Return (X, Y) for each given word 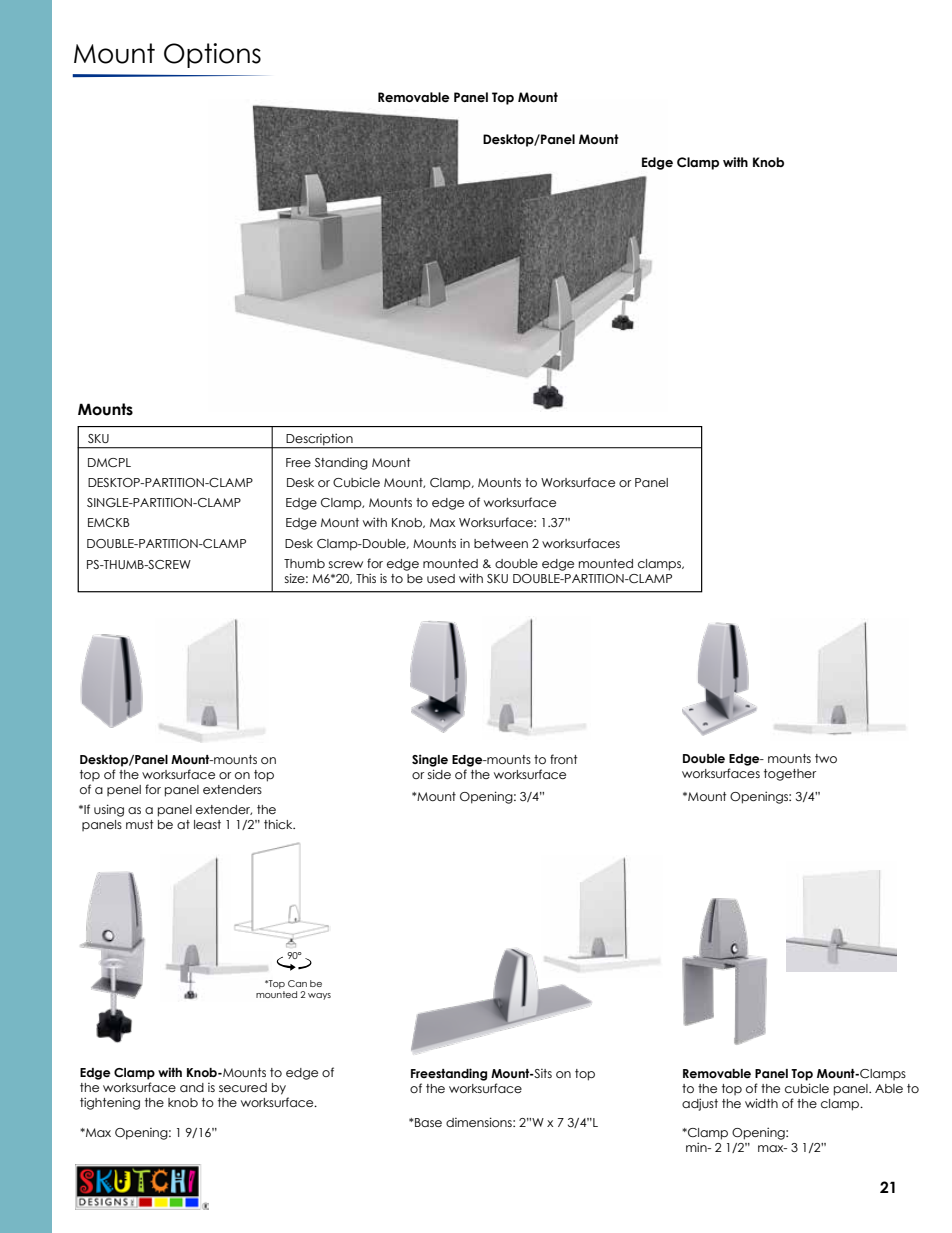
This (366, 578)
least (207, 824)
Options (212, 55)
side (439, 774)
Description (320, 440)
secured (243, 1087)
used (441, 578)
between (501, 543)
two (826, 758)
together (790, 775)
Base (428, 1122)
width (761, 1103)
